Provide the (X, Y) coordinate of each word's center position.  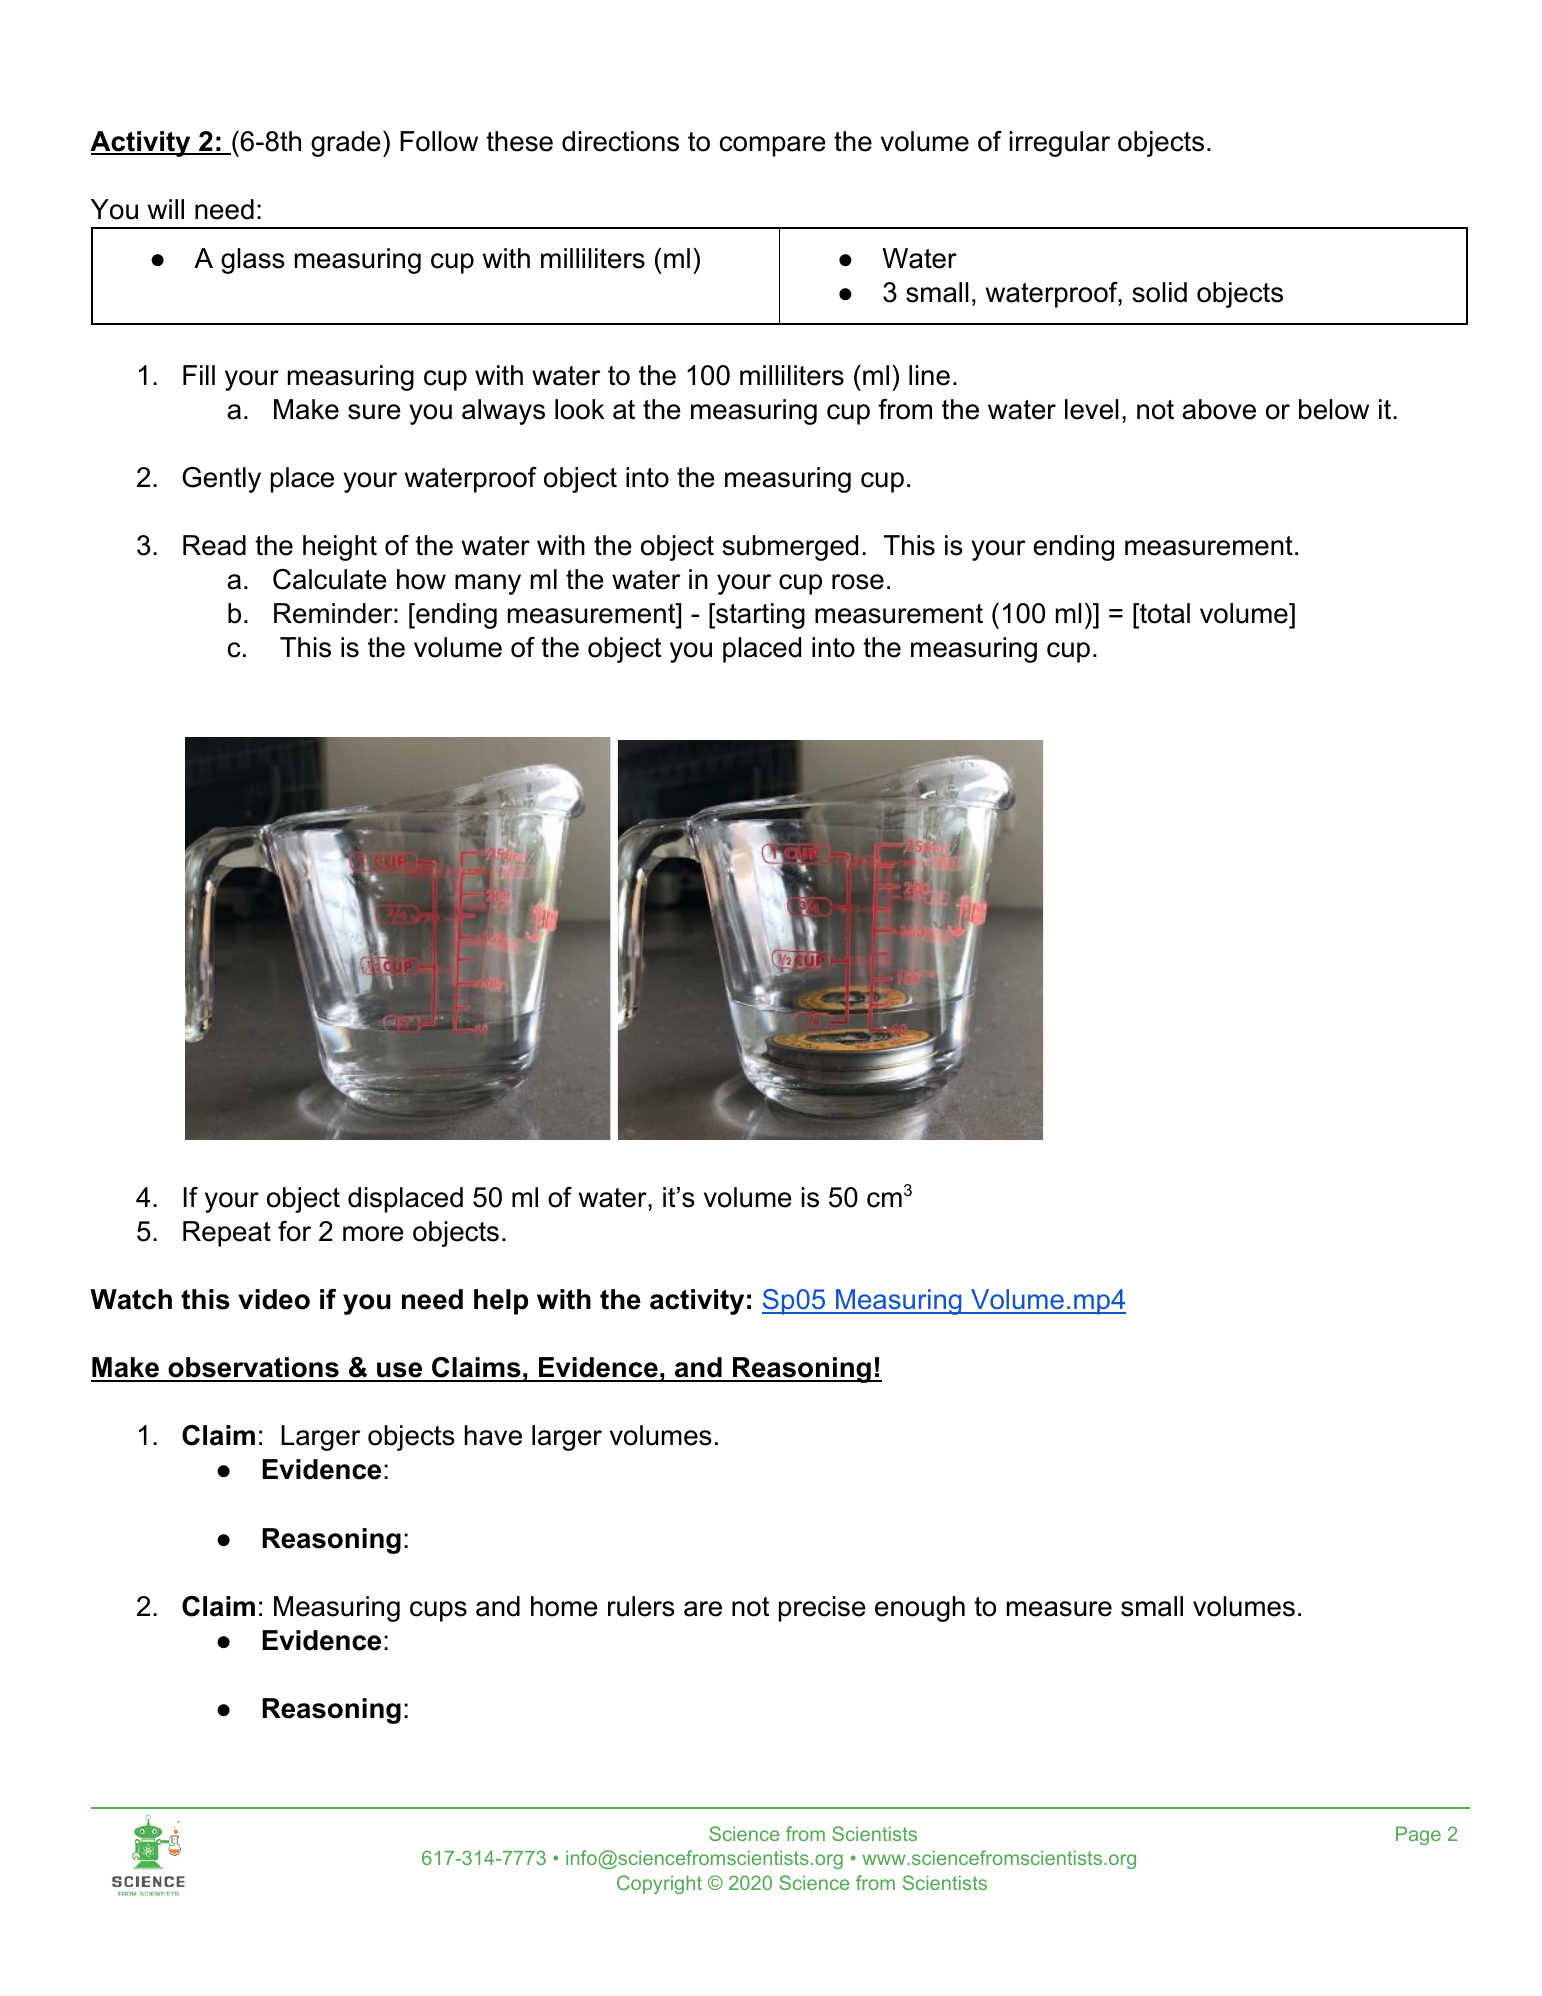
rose (858, 582)
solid (1159, 292)
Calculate (330, 579)
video (274, 1299)
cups (438, 1611)
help (501, 1302)
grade (346, 144)
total (1164, 615)
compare (773, 146)
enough (920, 1609)
